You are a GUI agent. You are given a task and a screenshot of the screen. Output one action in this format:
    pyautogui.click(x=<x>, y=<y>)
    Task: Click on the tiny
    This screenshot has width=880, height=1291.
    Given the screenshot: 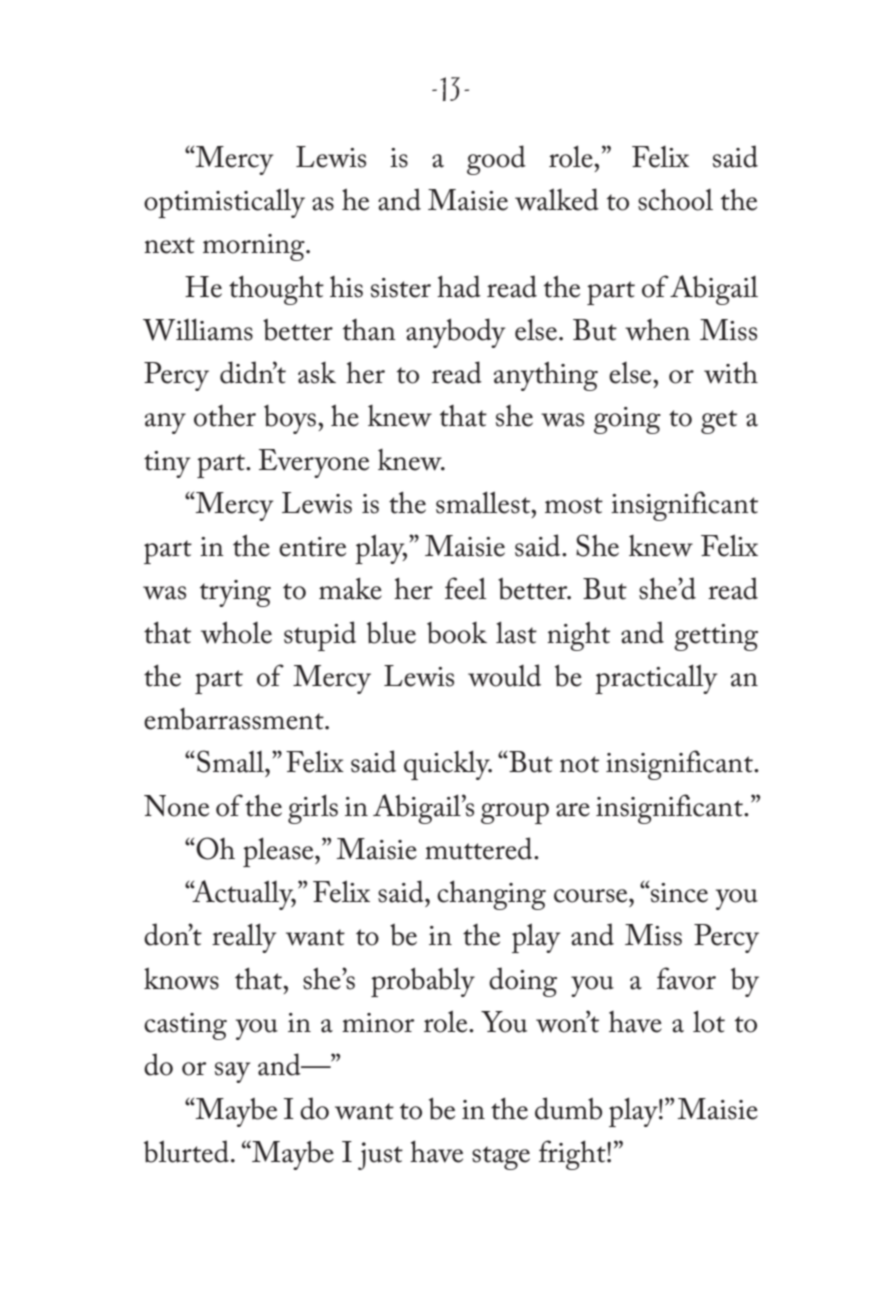 What is the action you would take?
    pyautogui.click(x=167, y=464)
